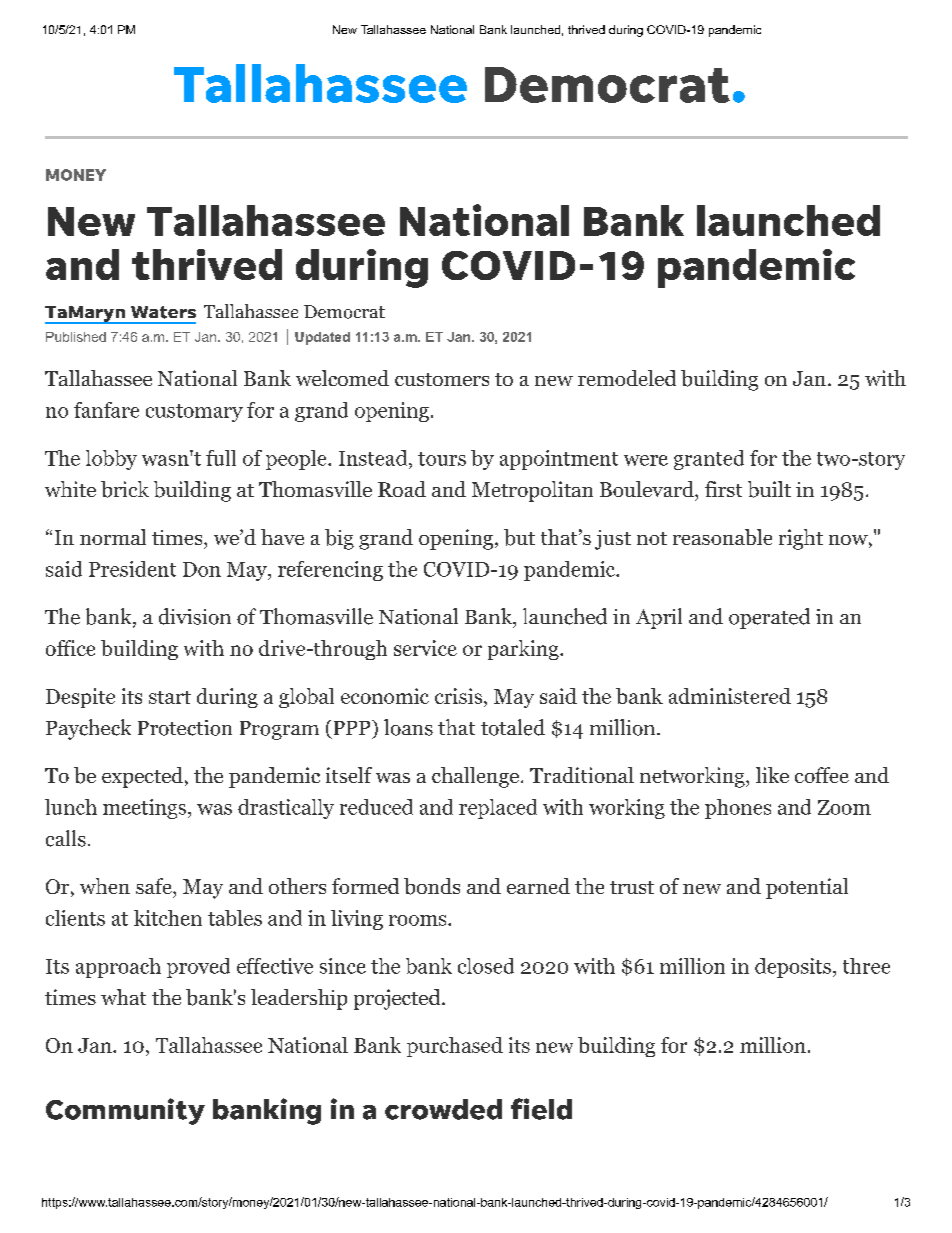 The image size is (952, 1233). Describe the element at coordinates (730, 696) in the screenshot. I see `administered` at that location.
